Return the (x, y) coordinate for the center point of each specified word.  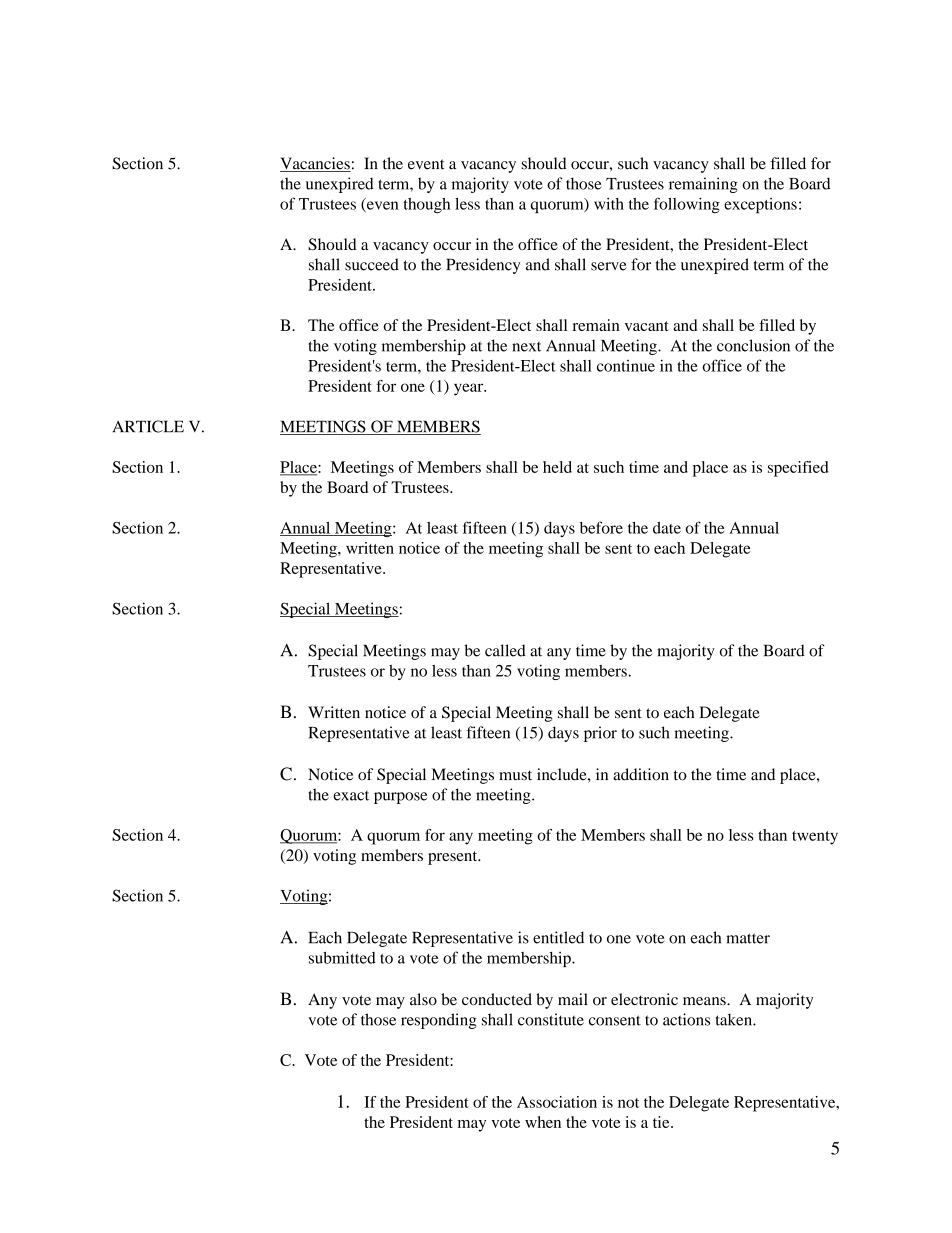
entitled (558, 937)
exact (351, 796)
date (667, 528)
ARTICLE (148, 426)
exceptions (760, 205)
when (543, 1122)
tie (662, 1122)
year (470, 389)
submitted (342, 957)
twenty (815, 838)
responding (439, 1021)
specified (798, 469)
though (426, 205)
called (505, 650)
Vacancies (315, 164)
